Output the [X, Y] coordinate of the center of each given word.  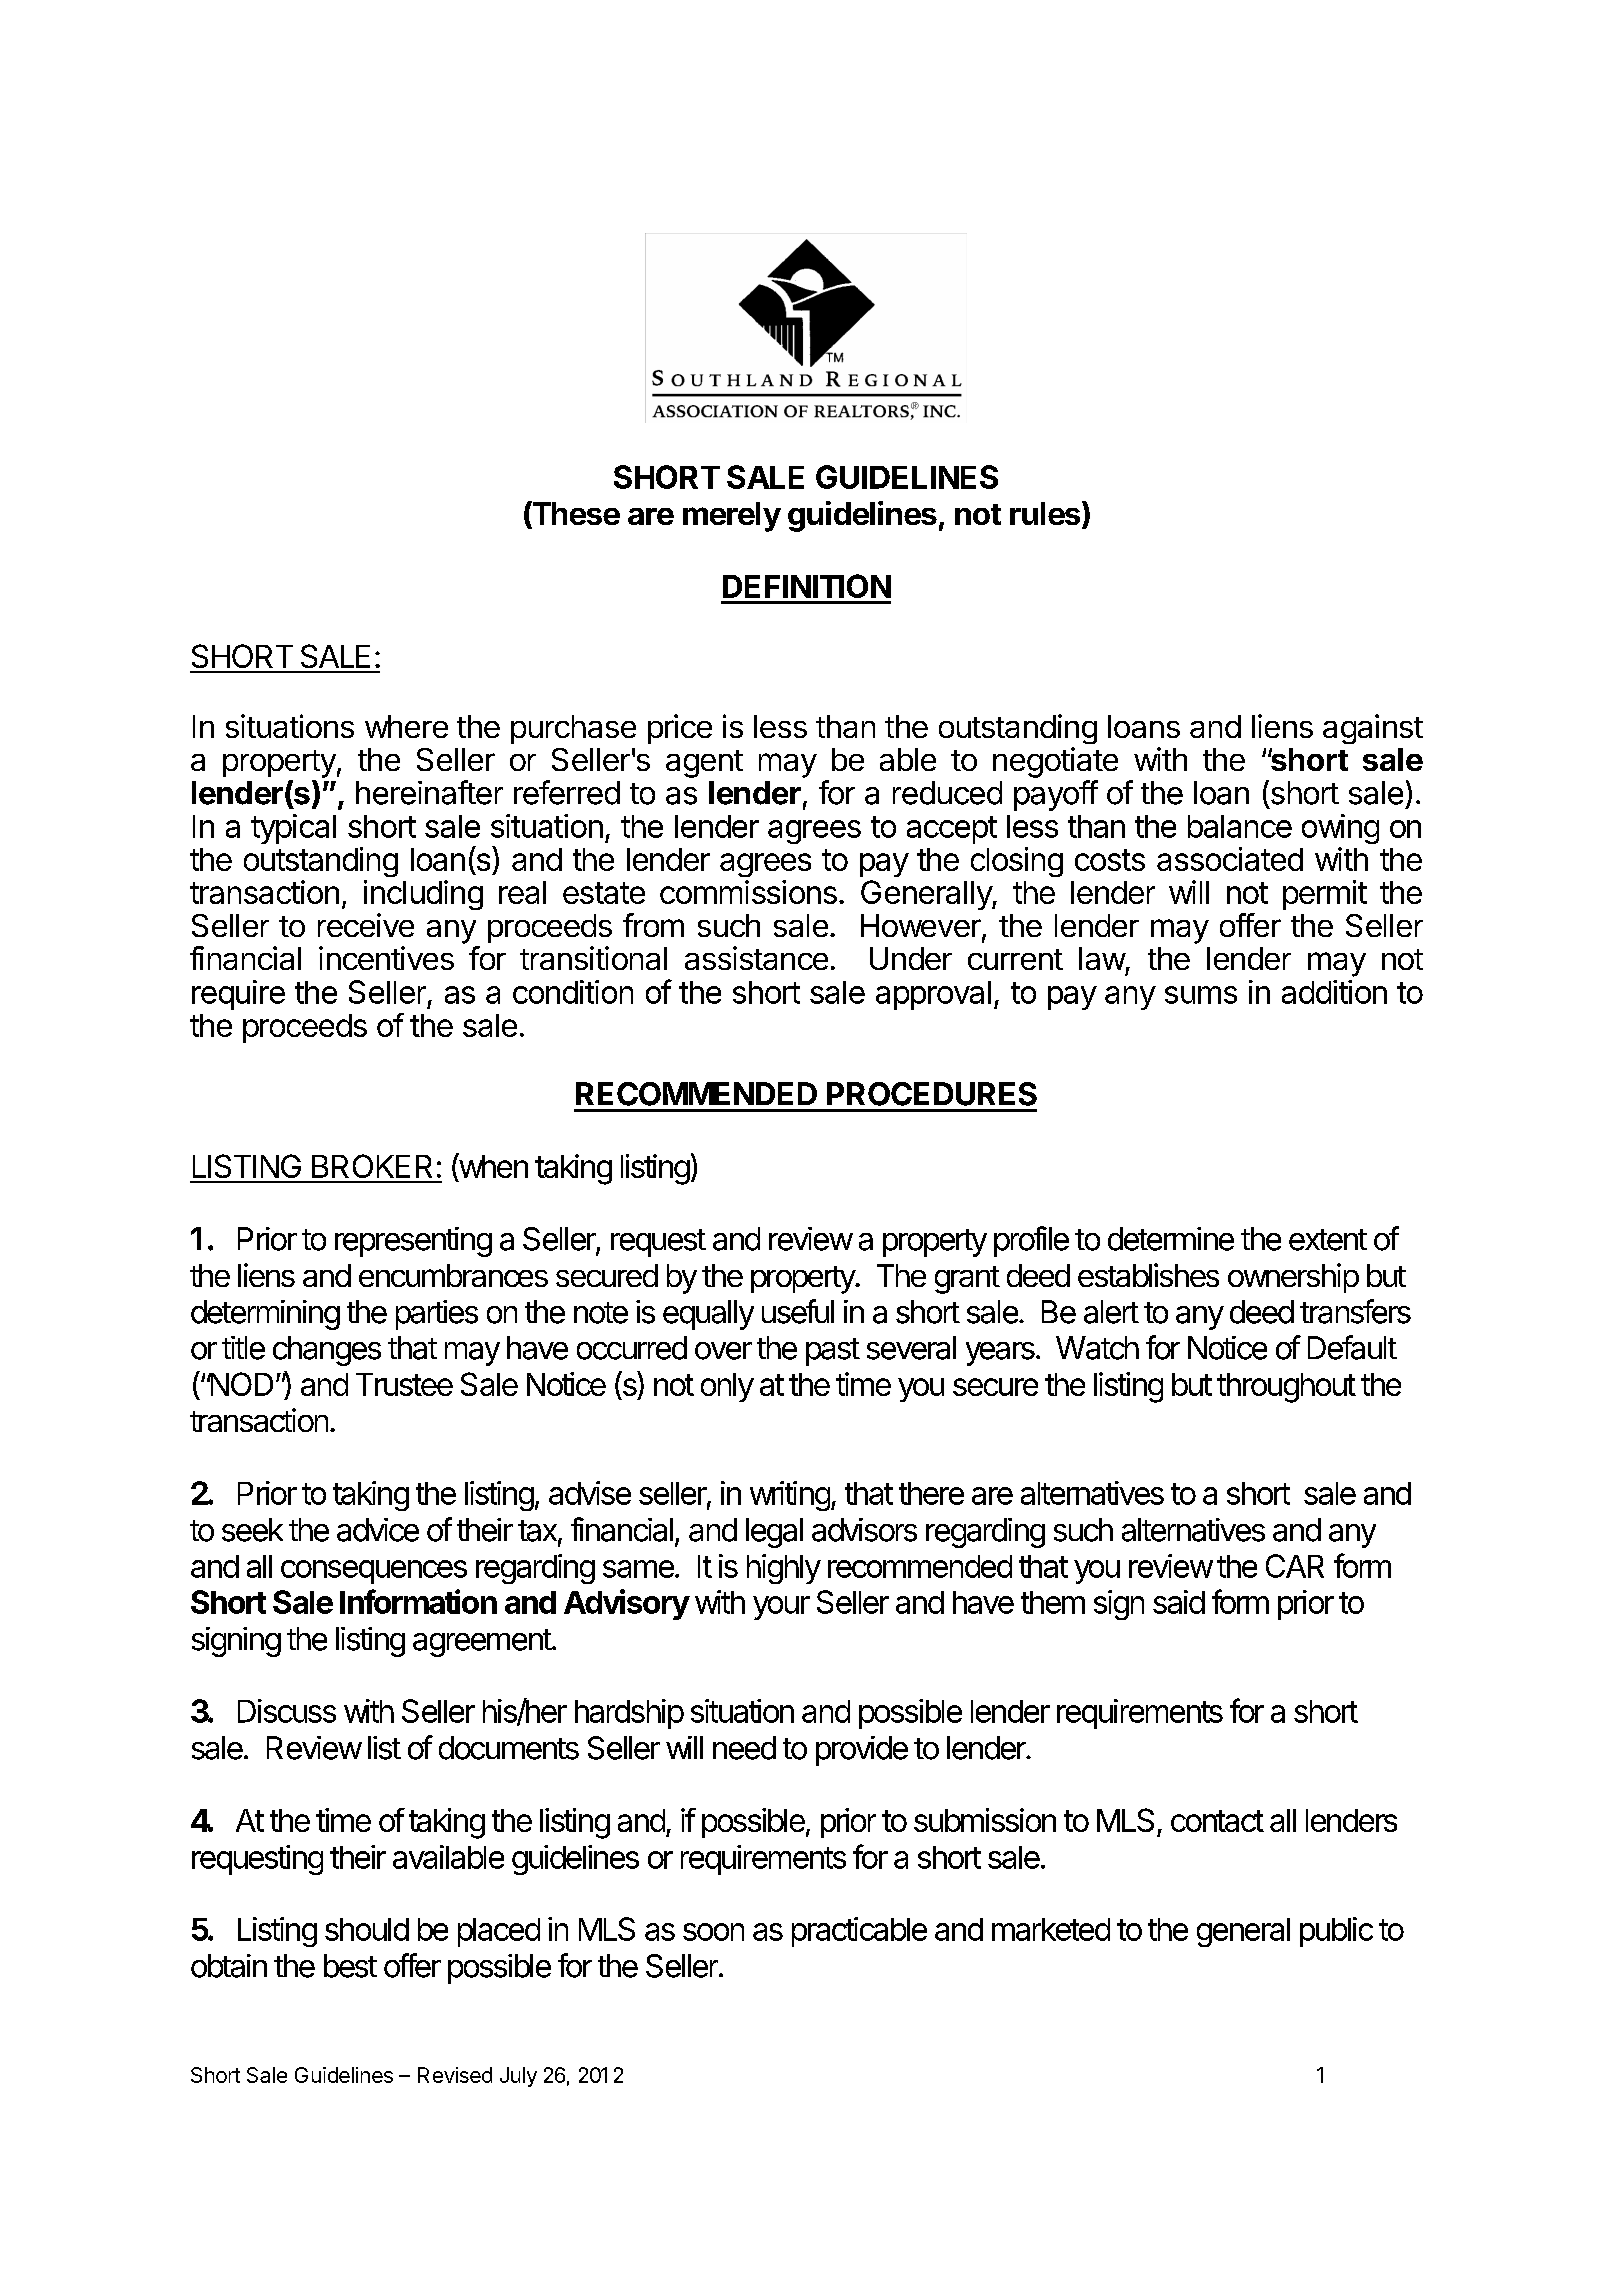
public [1336, 1932]
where [406, 726]
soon [713, 1932]
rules [1046, 514]
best [350, 1966]
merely [732, 517]
